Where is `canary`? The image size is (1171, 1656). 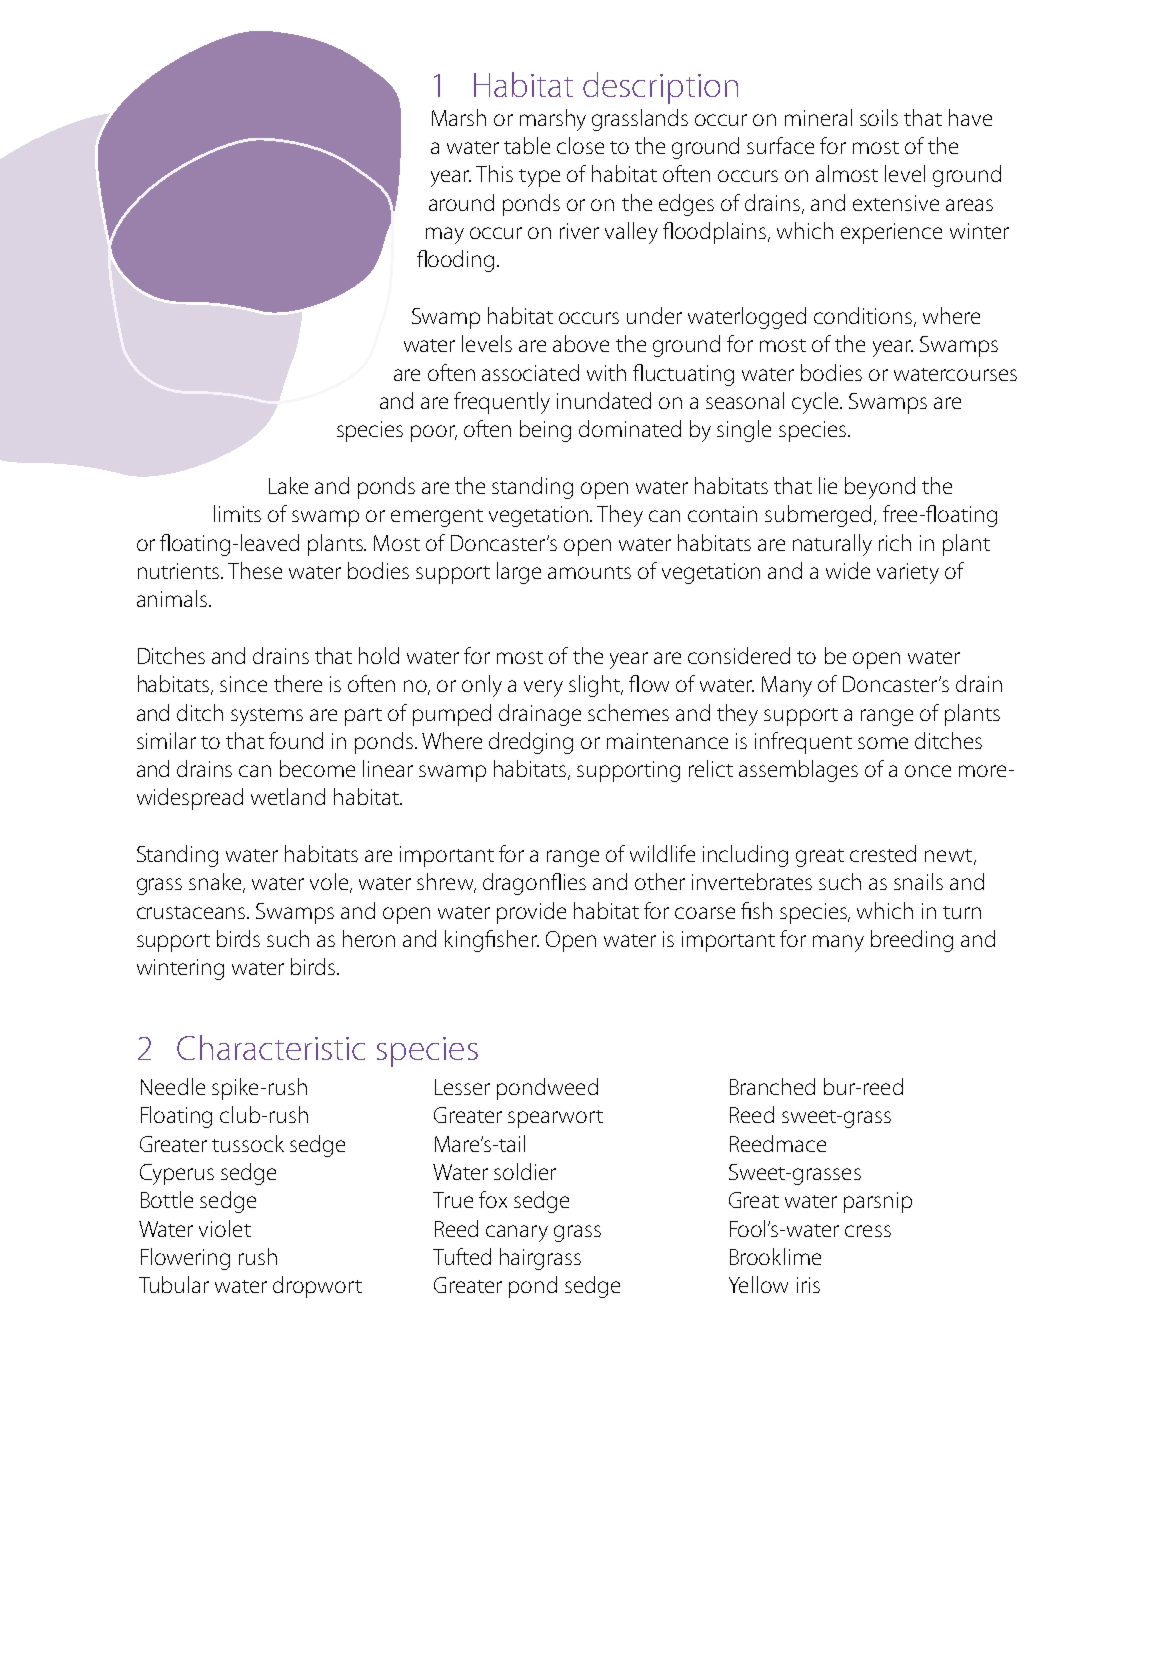 canary is located at coordinates (517, 1233).
